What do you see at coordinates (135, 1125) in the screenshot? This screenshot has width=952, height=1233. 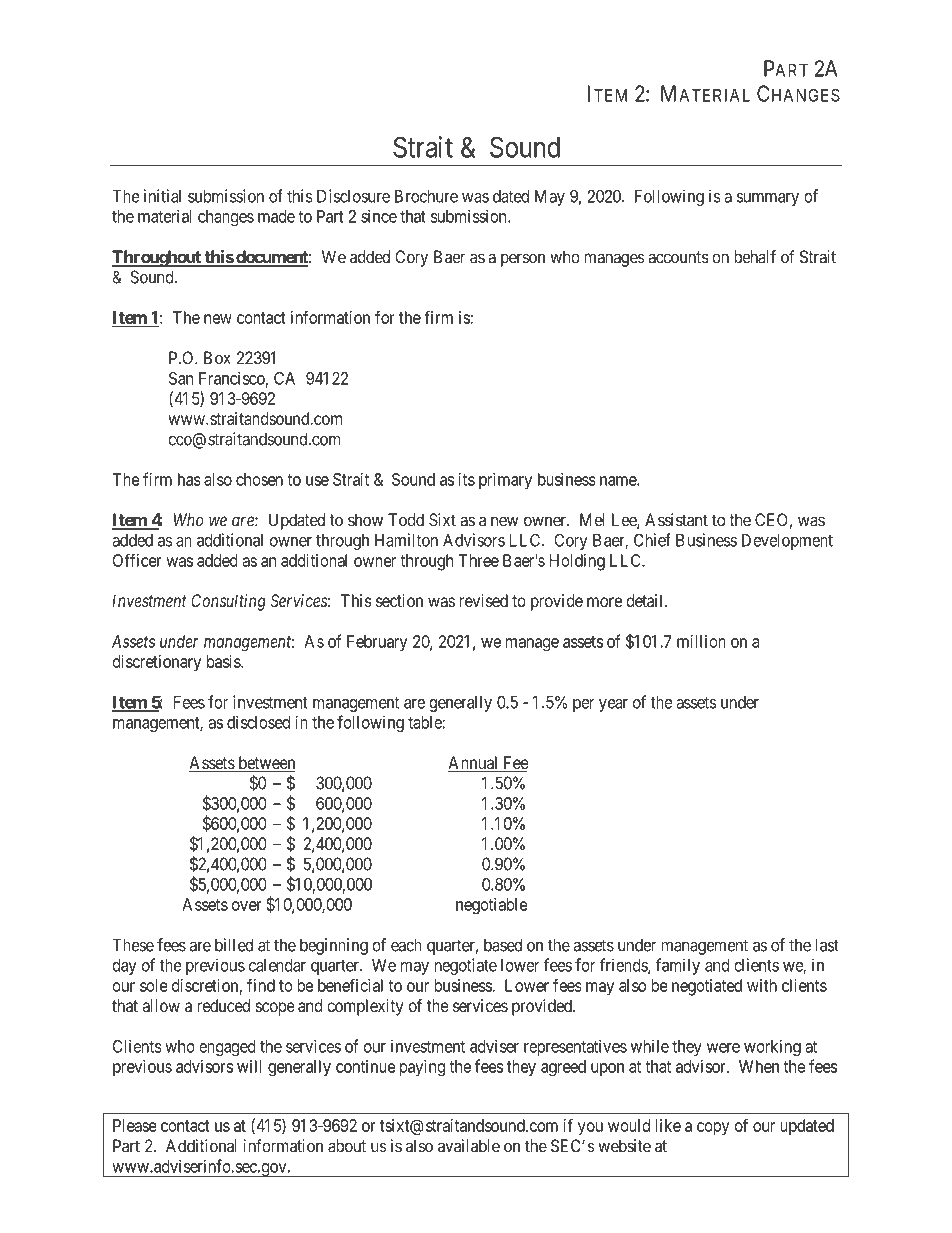 I see `Please` at bounding box center [135, 1125].
